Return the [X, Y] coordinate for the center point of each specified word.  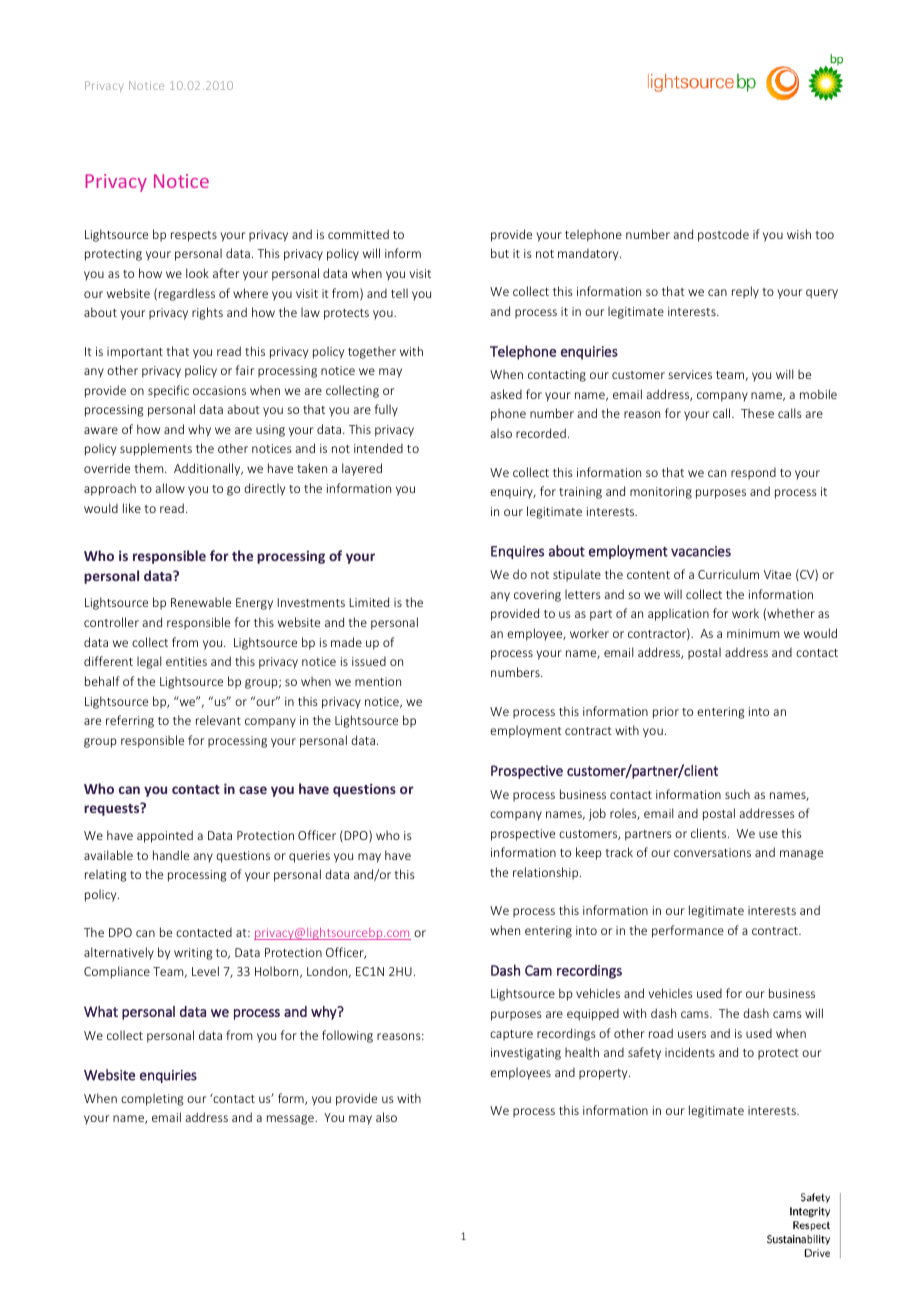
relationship [547, 873]
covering [537, 596]
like [132, 508]
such [737, 794]
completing [152, 1099]
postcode [723, 235]
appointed [165, 836]
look [197, 273]
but [500, 253]
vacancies [701, 551]
